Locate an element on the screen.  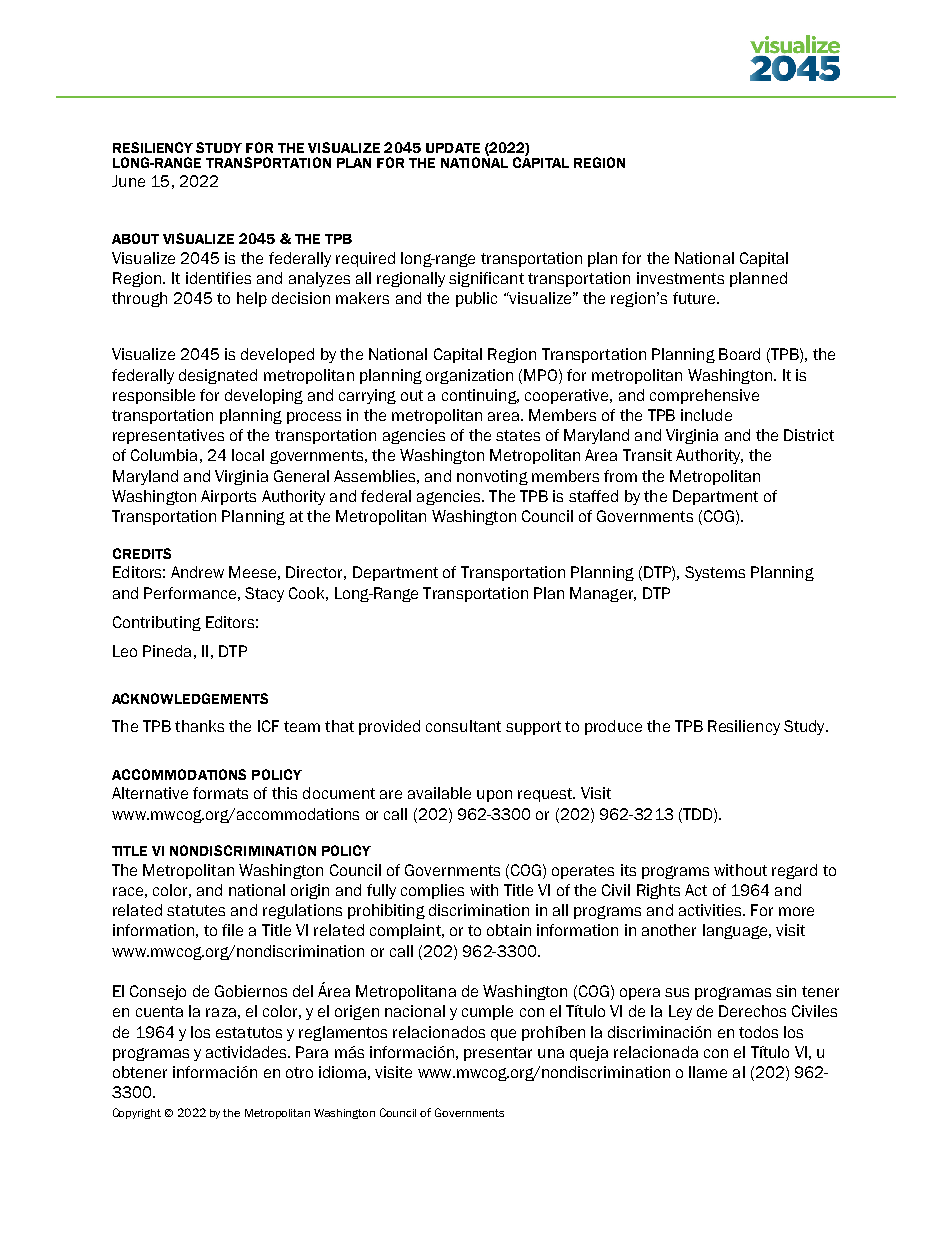
June is located at coordinates (128, 181).
